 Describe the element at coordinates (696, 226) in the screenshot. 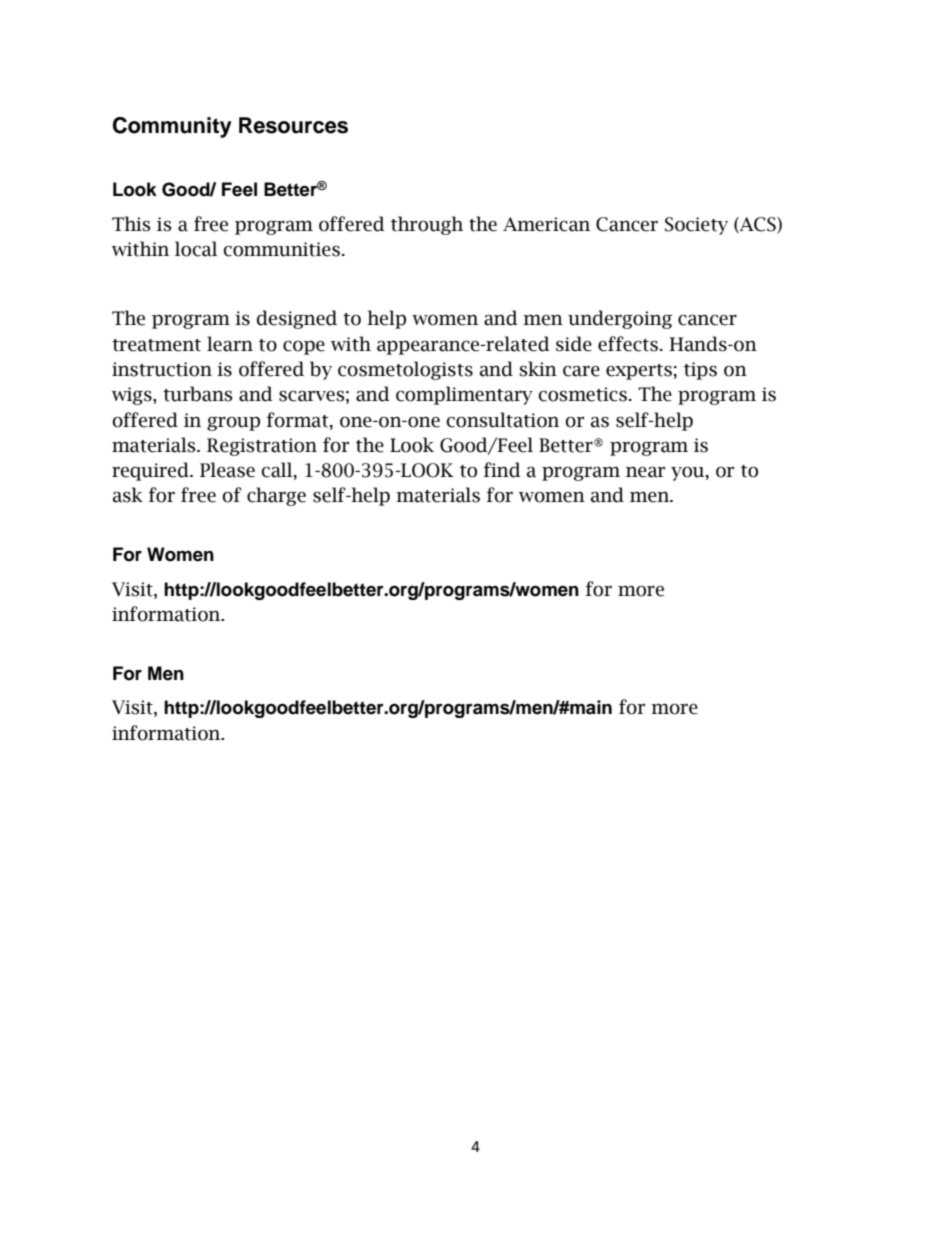

I see `Society` at that location.
